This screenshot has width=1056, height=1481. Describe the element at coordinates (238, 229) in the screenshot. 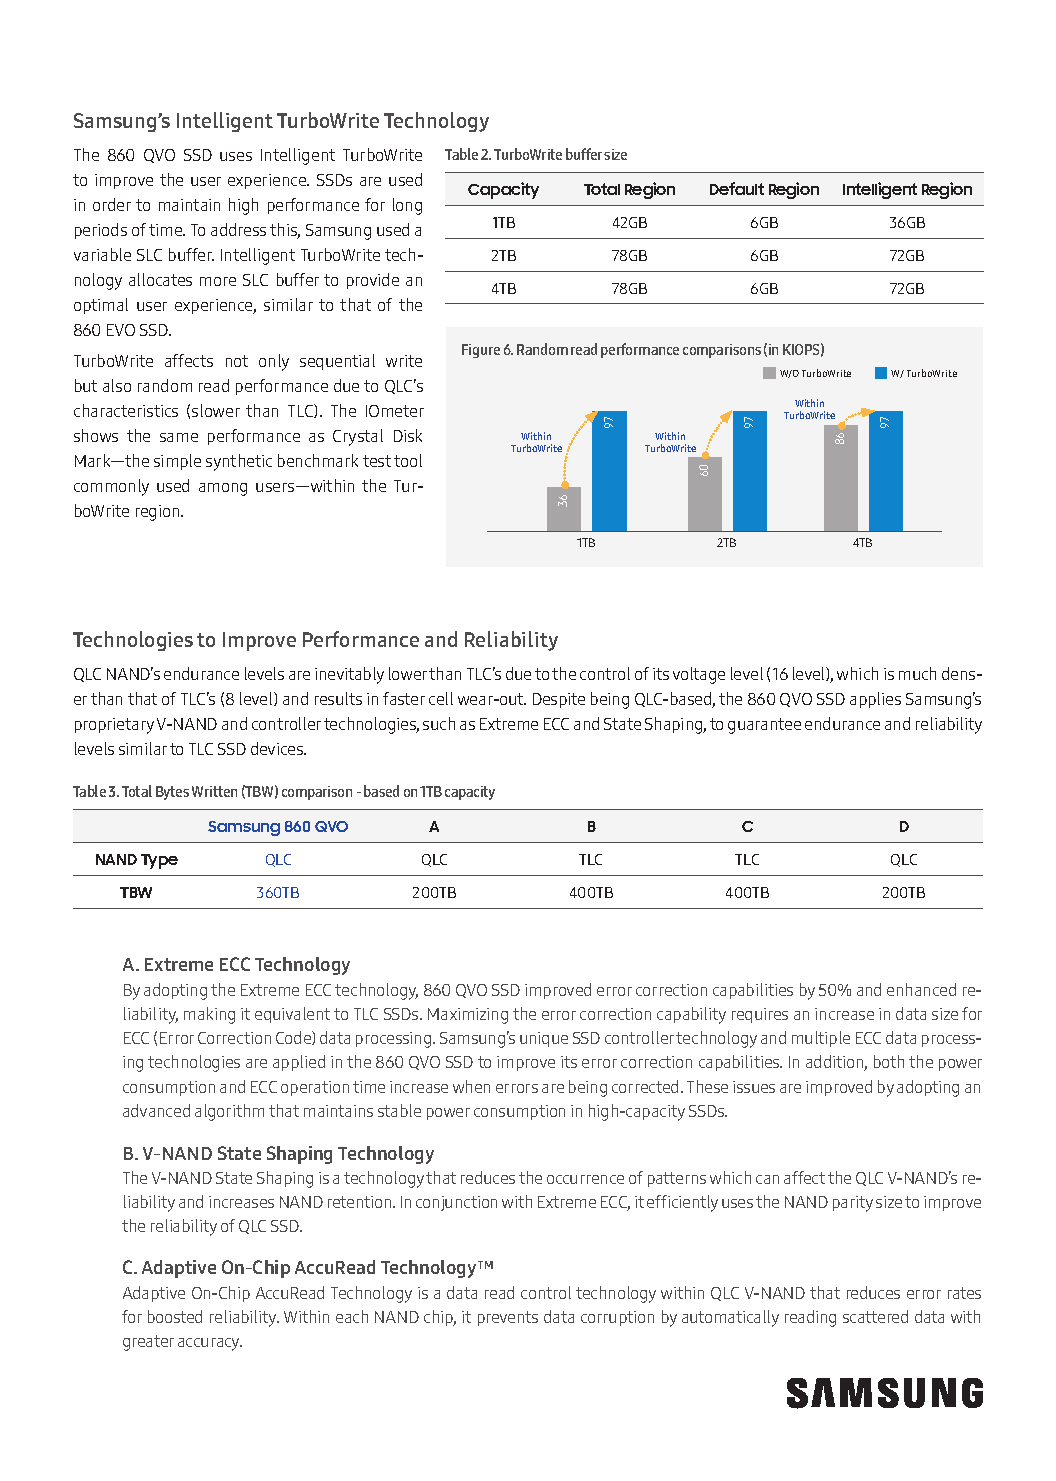

I see `address` at that location.
